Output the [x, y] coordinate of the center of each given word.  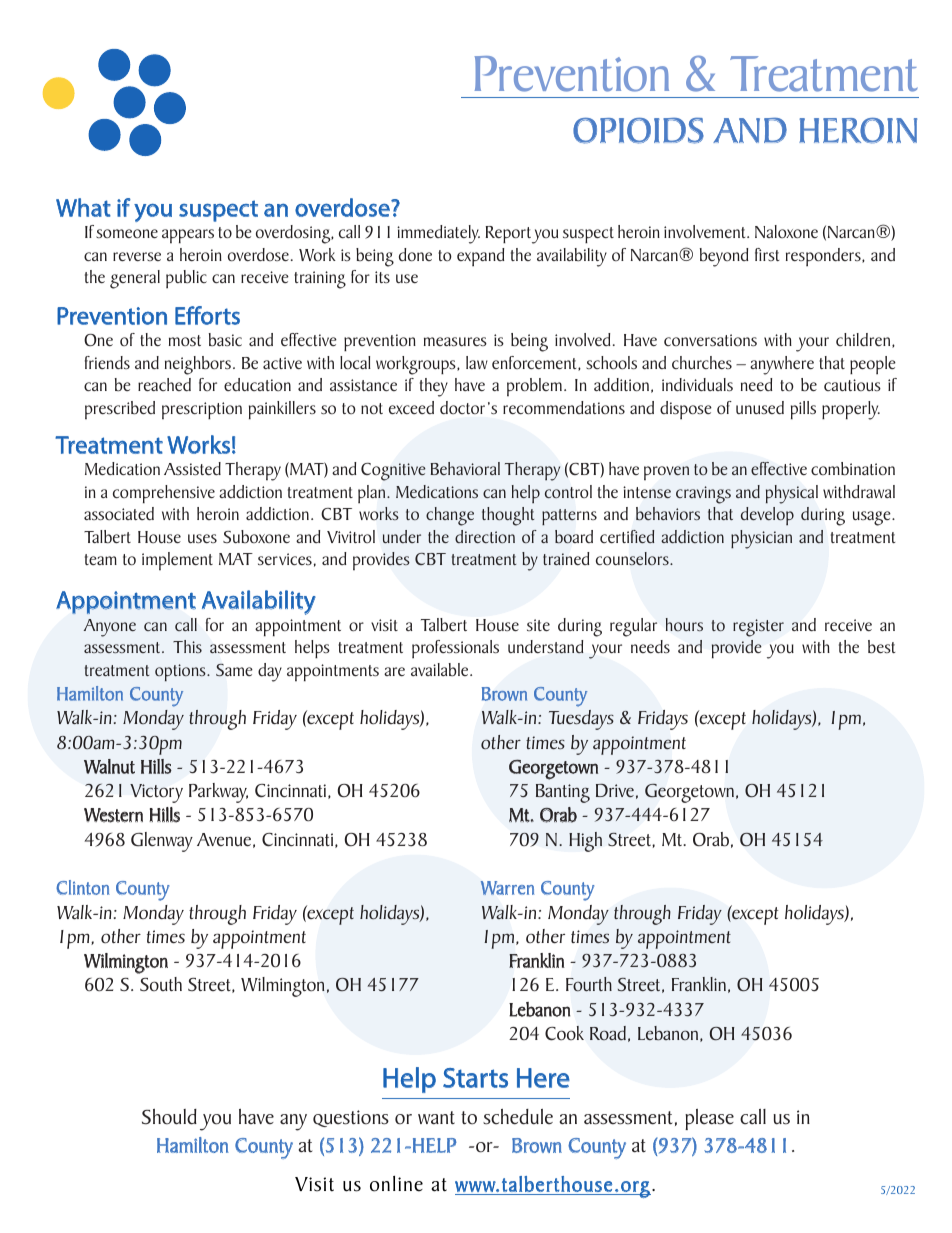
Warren [507, 888]
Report [508, 235]
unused [760, 407]
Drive [615, 790]
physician [761, 539]
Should [169, 1117]
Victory [156, 793]
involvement [706, 231]
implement [177, 561]
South [161, 984]
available [441, 669]
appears [188, 236]
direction [485, 536]
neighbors [199, 365]
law [477, 362]
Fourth [589, 984]
